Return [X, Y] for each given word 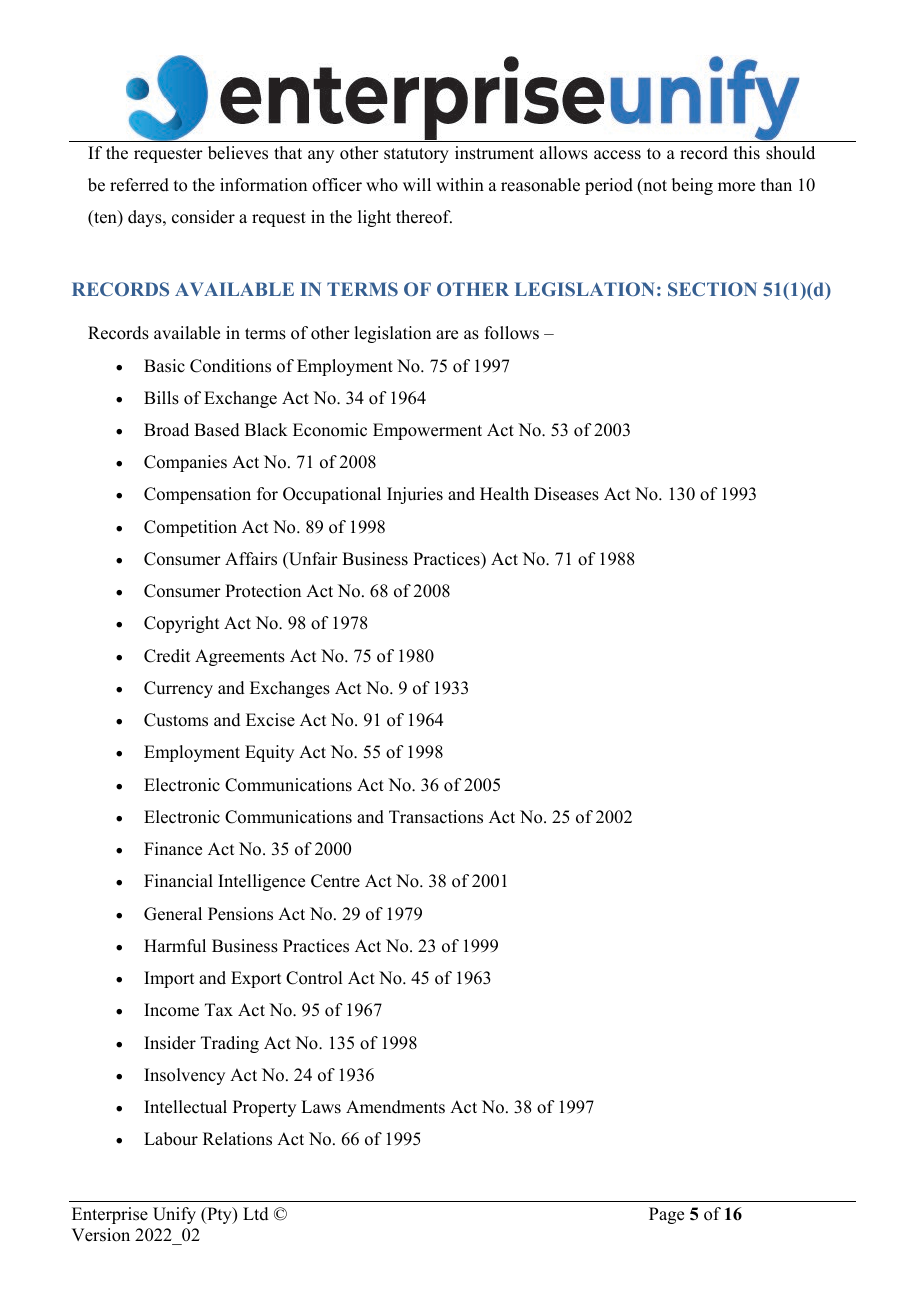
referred [139, 185]
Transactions [436, 817]
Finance [173, 849]
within [460, 184]
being [692, 186]
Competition [190, 528]
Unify [174, 1215]
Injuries [415, 495]
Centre [335, 881]
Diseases [566, 494]
